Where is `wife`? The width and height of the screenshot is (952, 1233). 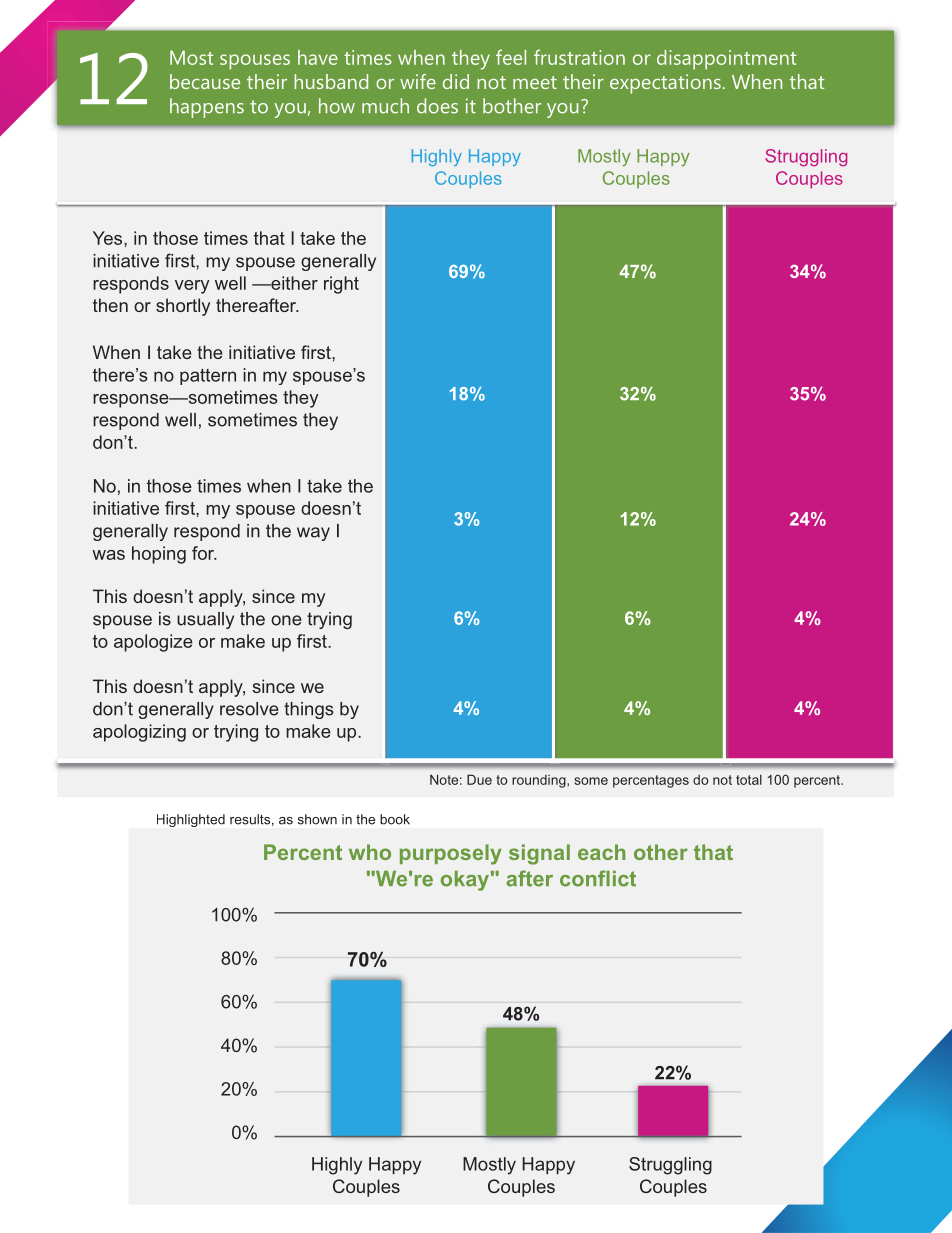
wife is located at coordinates (418, 81).
